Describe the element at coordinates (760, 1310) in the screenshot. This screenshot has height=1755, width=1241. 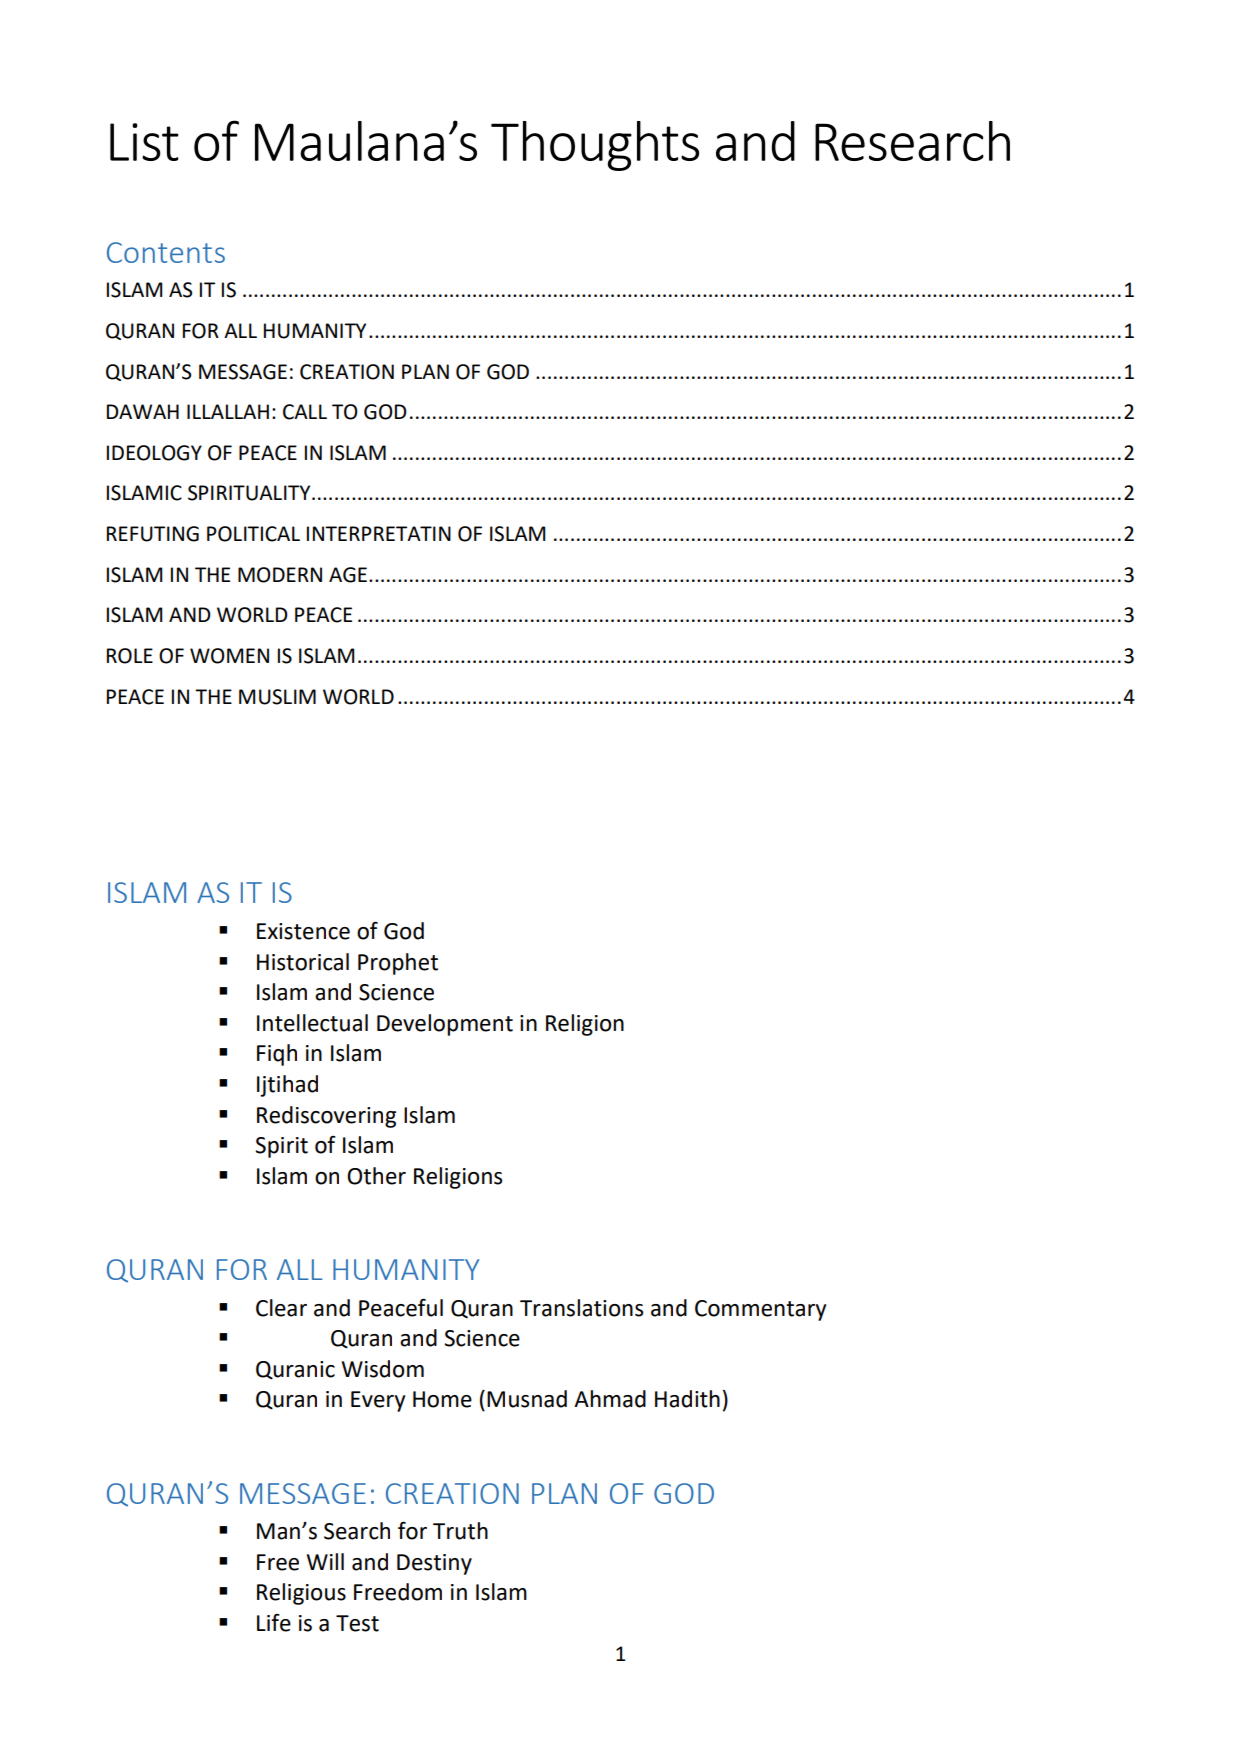
I see `Commentary` at that location.
